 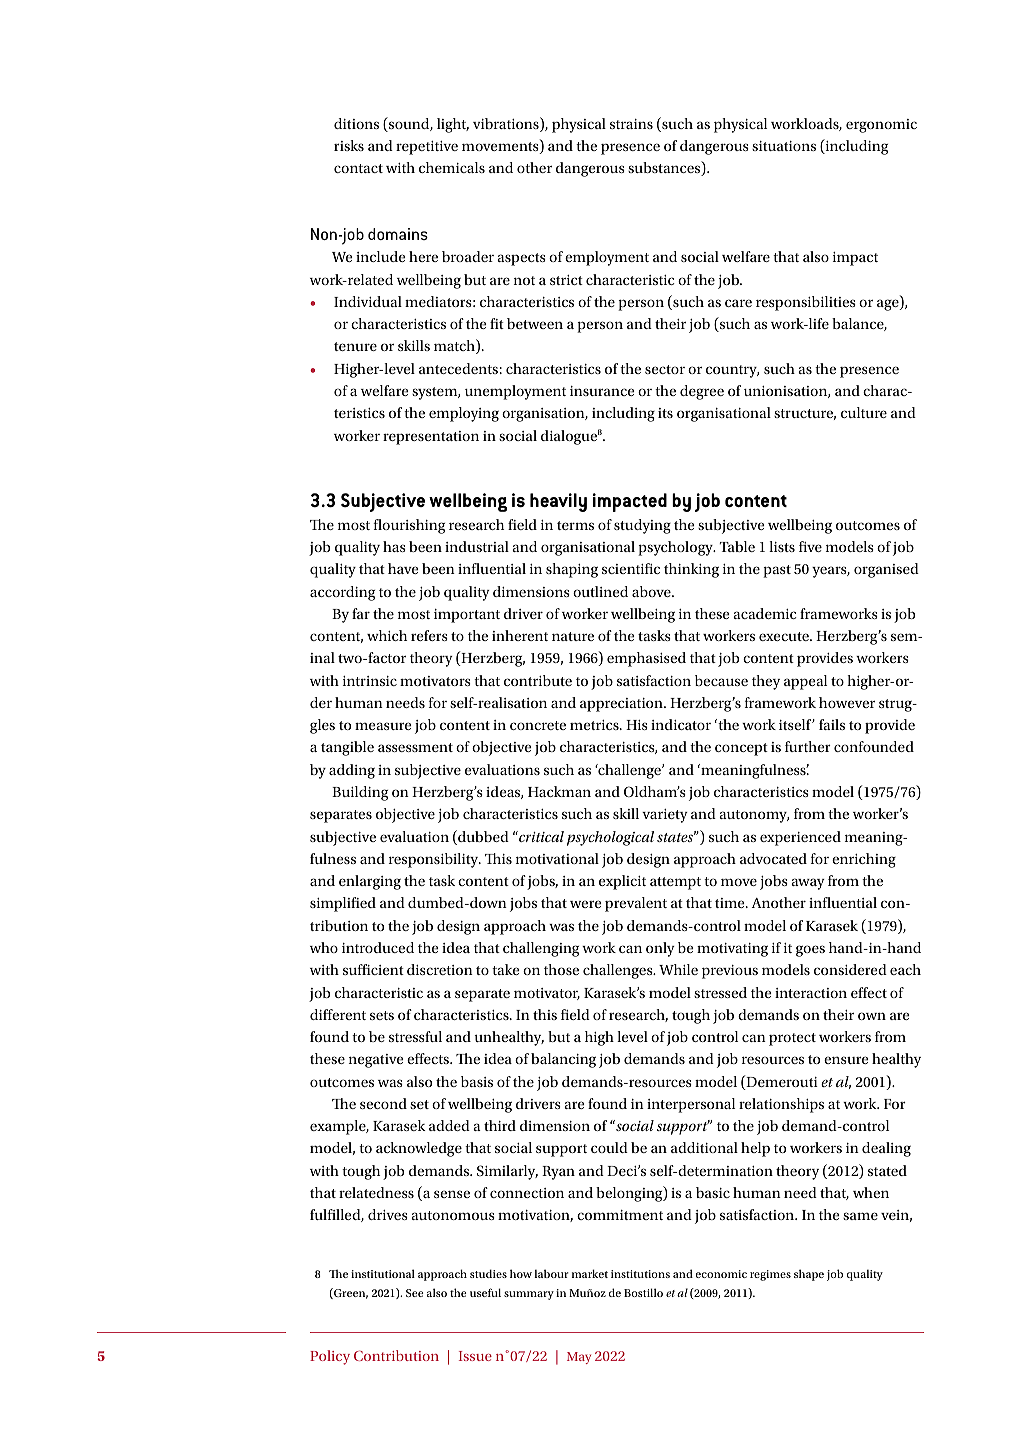 What do you see at coordinates (579, 1358) in the screenshot?
I see `May` at bounding box center [579, 1358].
